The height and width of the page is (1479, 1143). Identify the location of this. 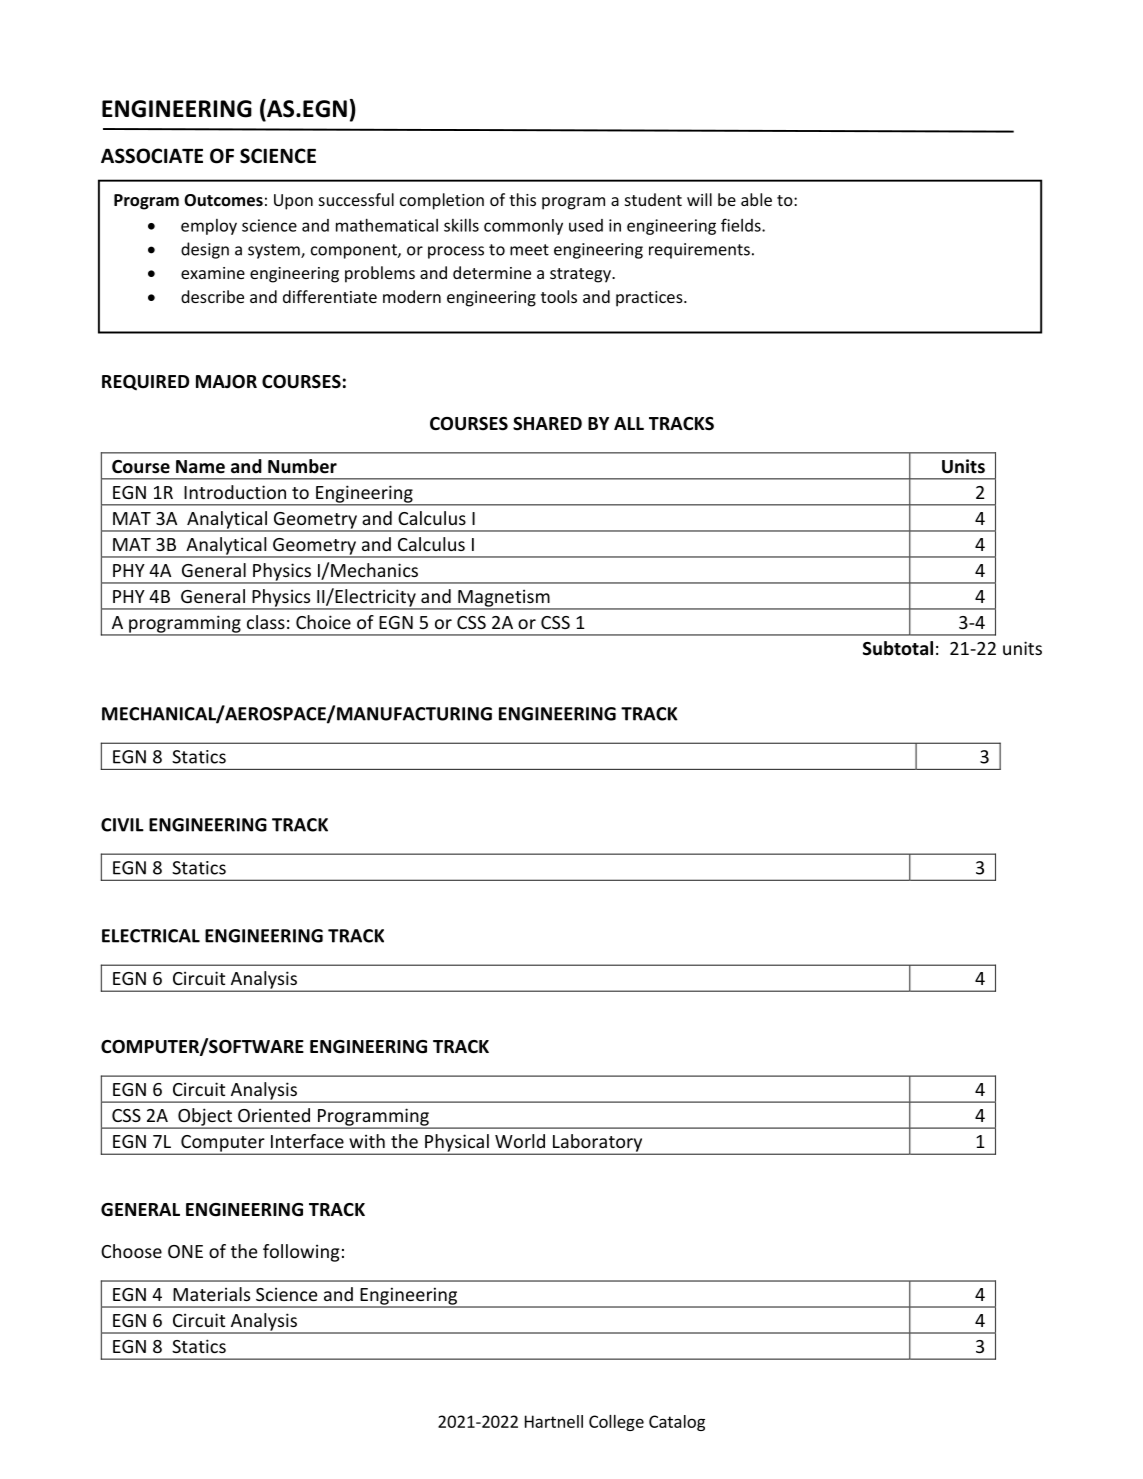
(522, 199).
